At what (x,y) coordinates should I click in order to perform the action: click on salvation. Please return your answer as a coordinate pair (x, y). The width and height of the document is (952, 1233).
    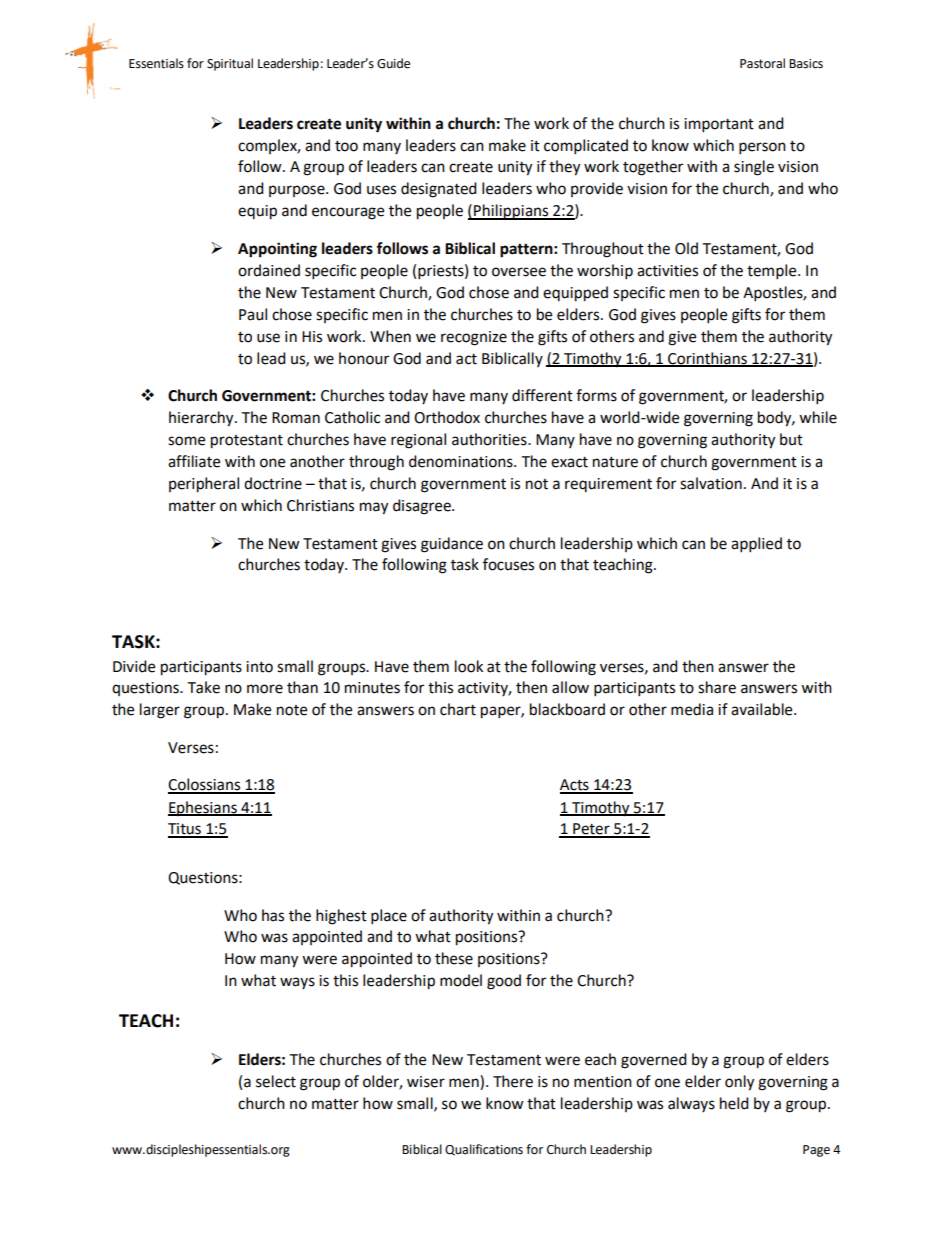
    Looking at the image, I should click on (711, 483).
